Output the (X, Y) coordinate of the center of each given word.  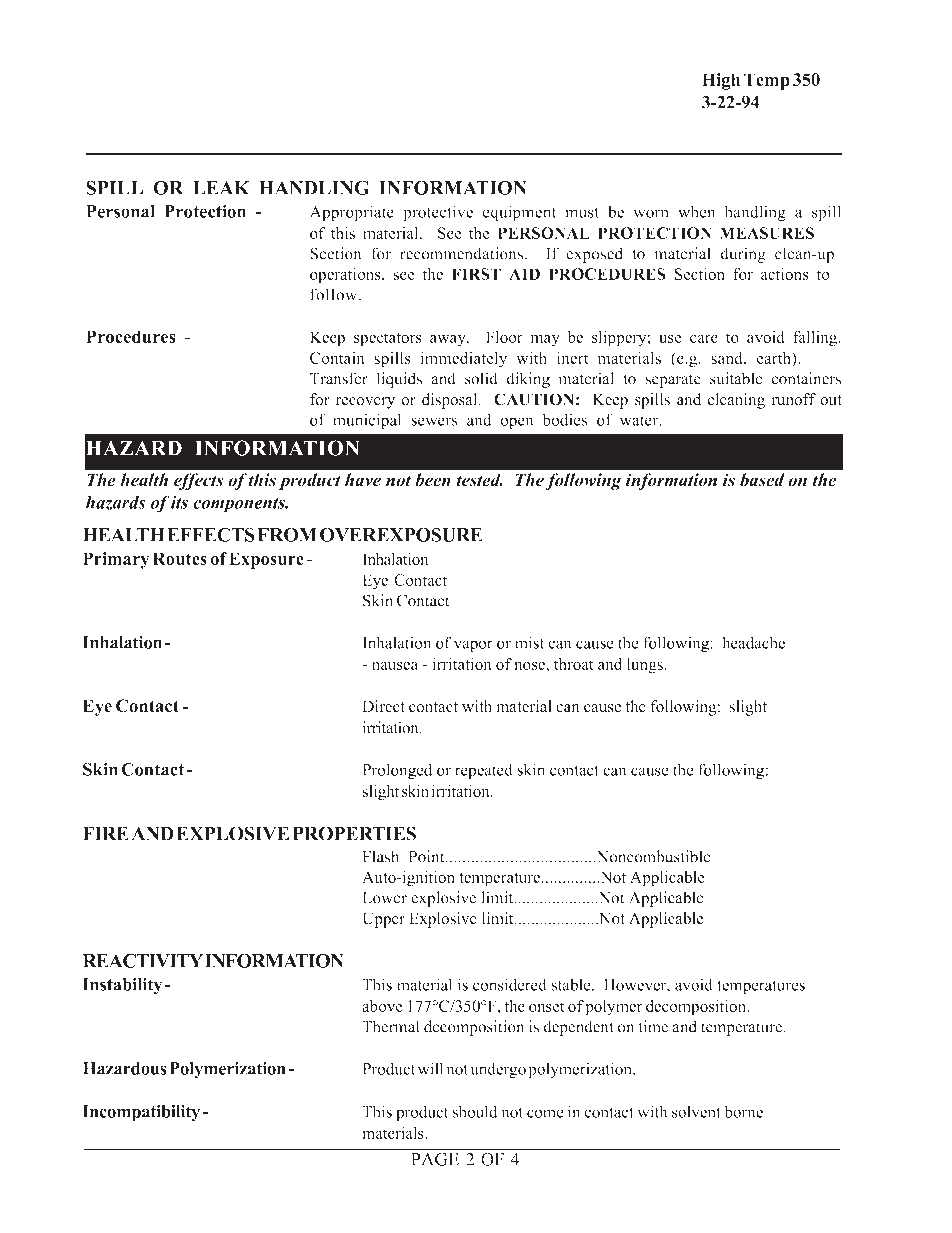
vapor (473, 646)
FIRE (106, 833)
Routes (180, 558)
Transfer (339, 378)
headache (753, 642)
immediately (464, 360)
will (430, 1068)
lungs (646, 666)
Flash (381, 856)
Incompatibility (143, 1113)
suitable (736, 378)
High (721, 81)
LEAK (221, 188)
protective (438, 213)
